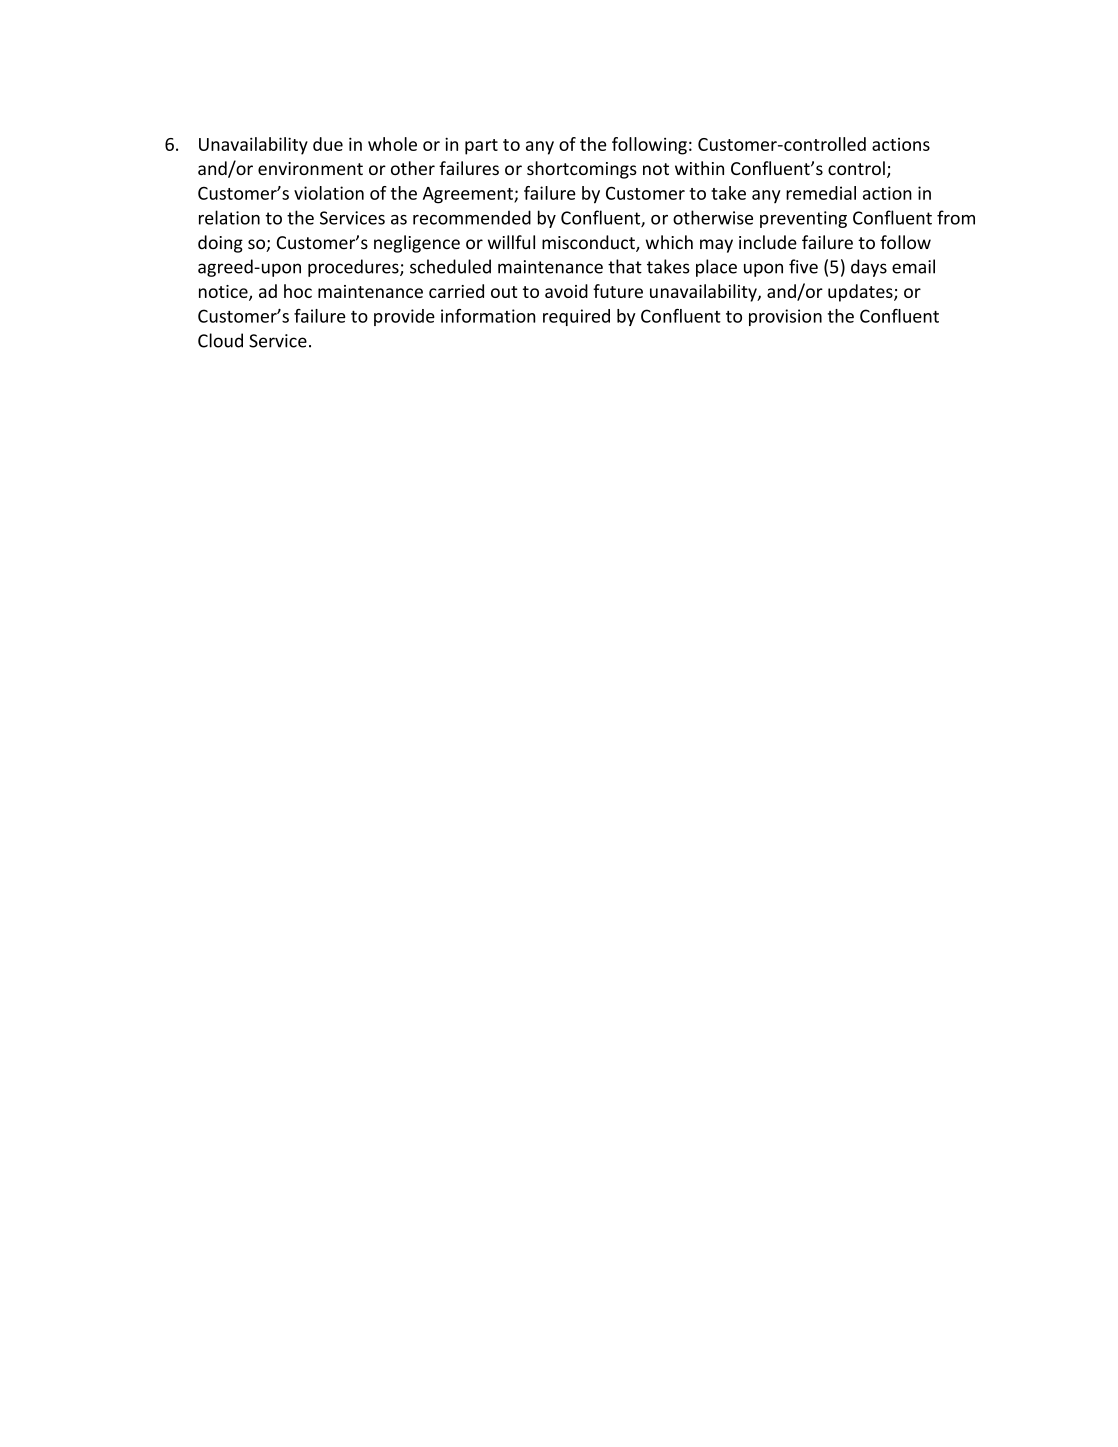  Describe the element at coordinates (220, 244) in the screenshot. I see `doing` at that location.
